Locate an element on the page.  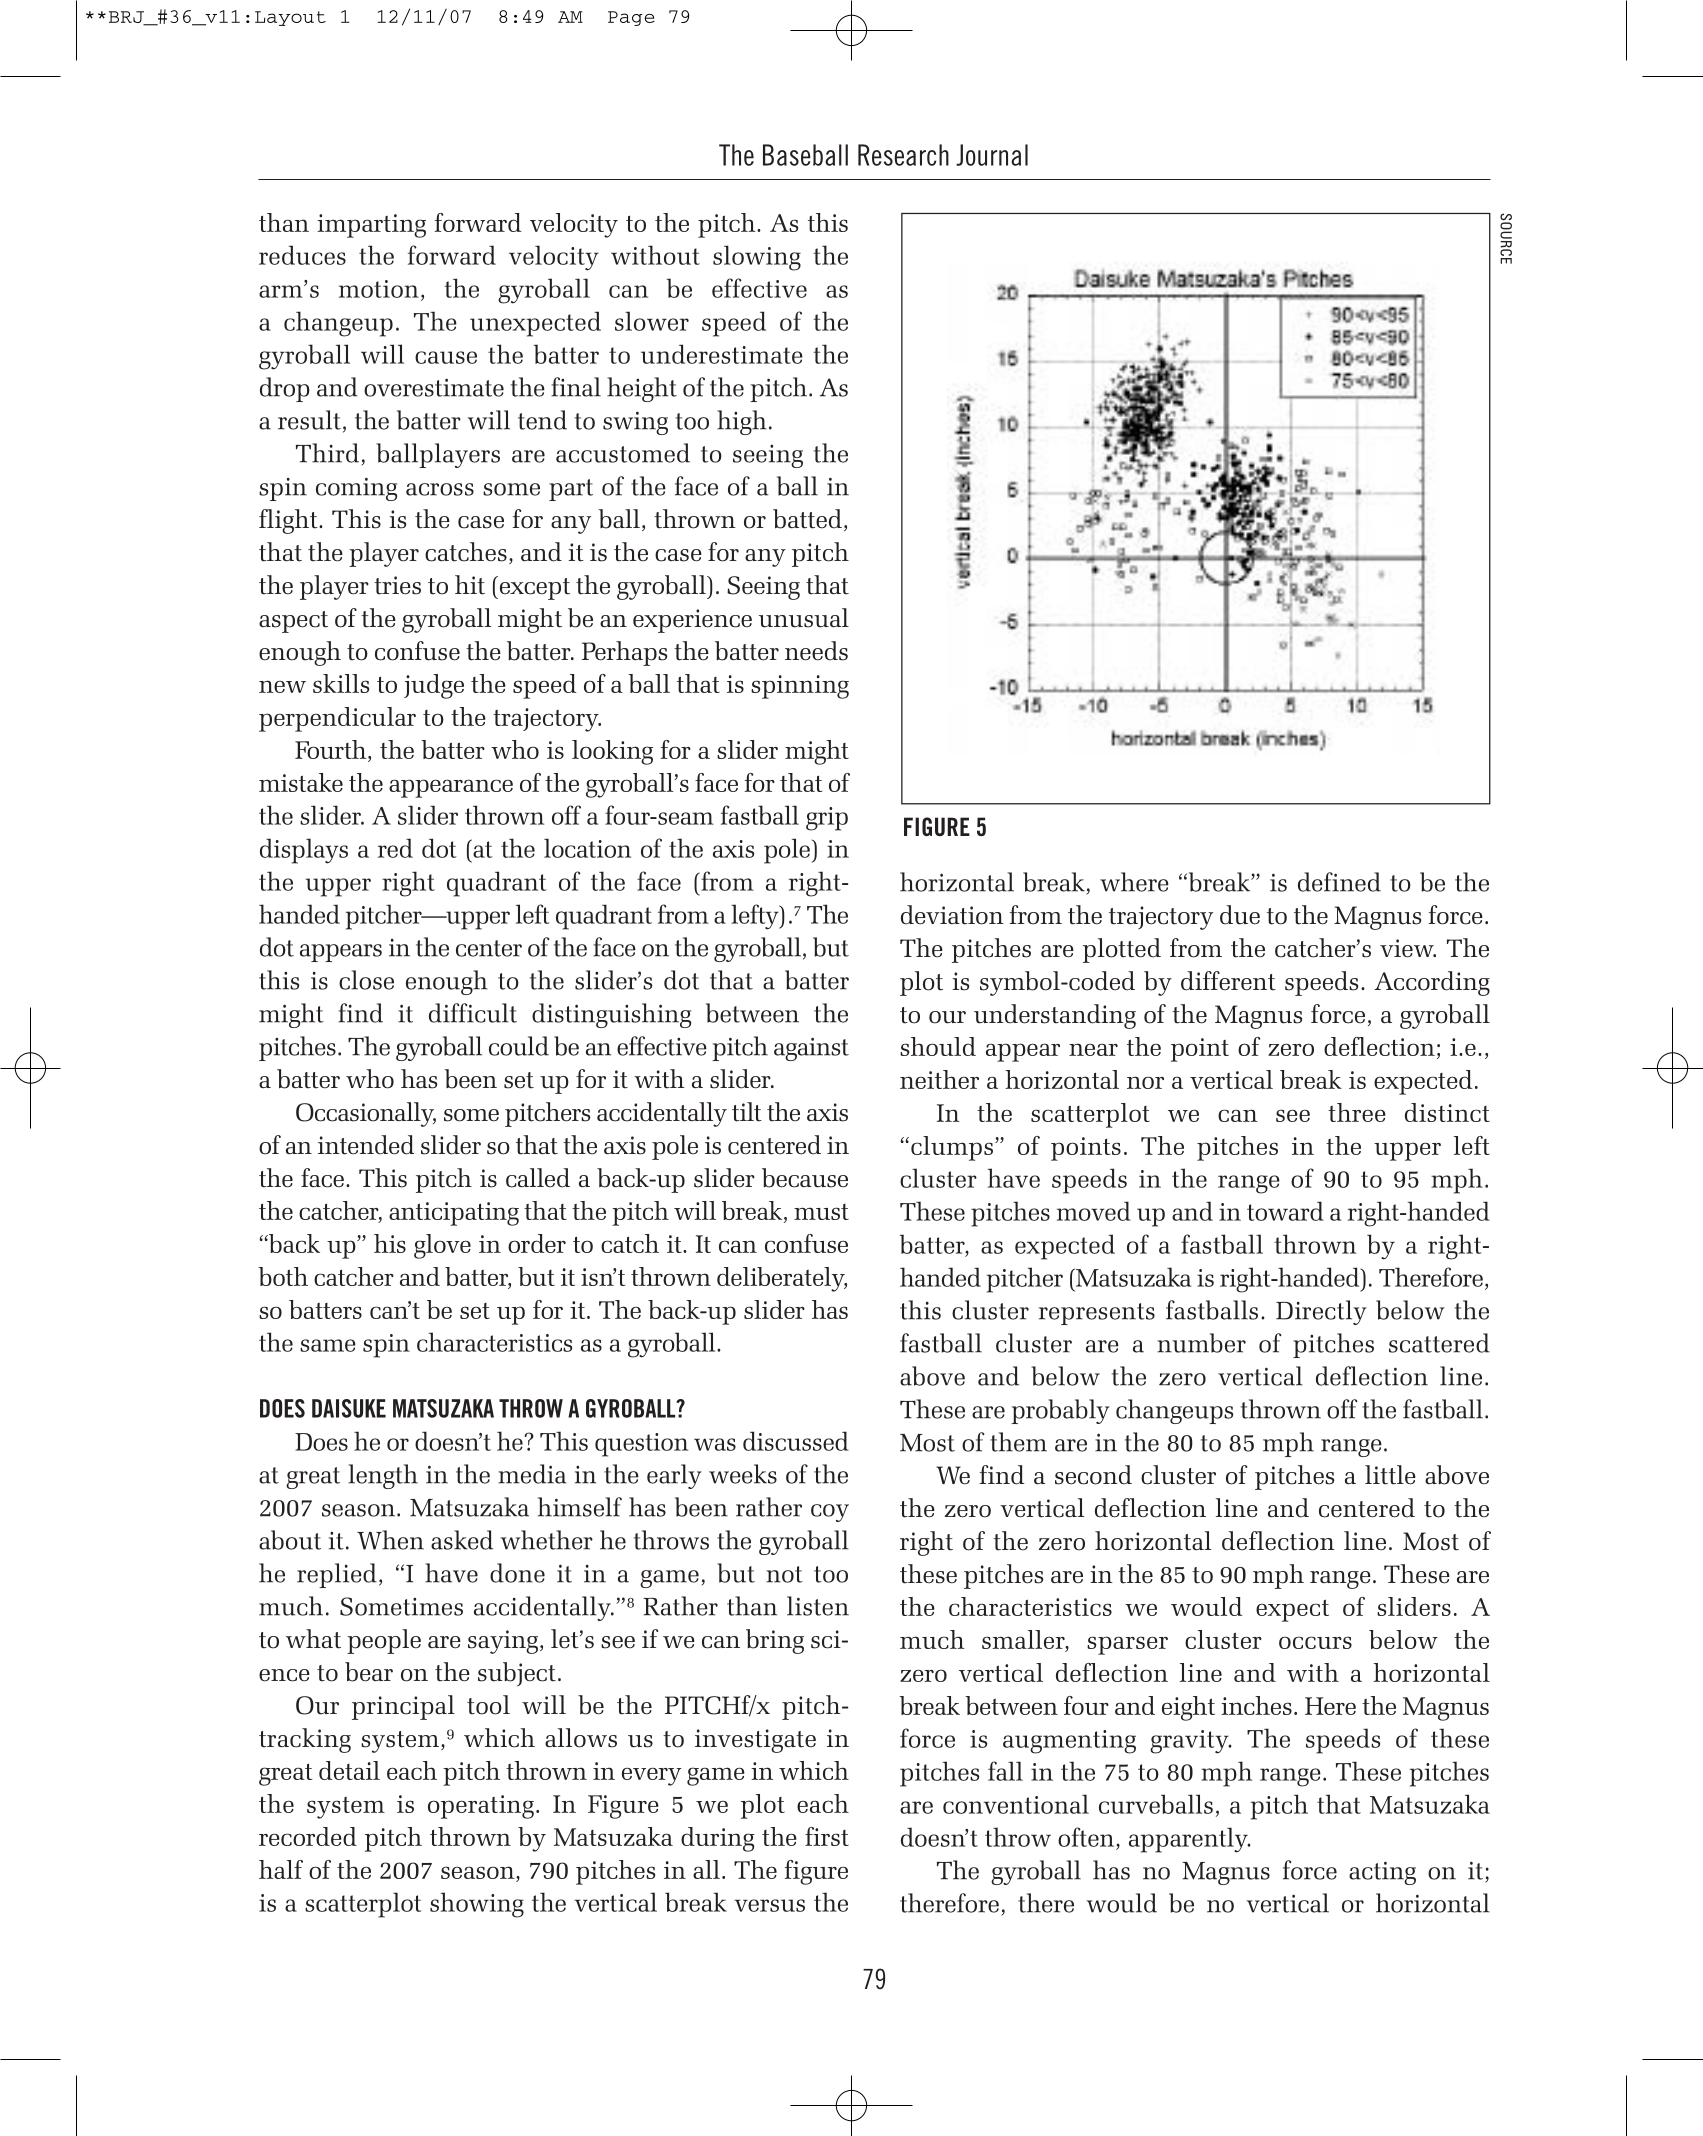
Journal is located at coordinates (992, 155).
